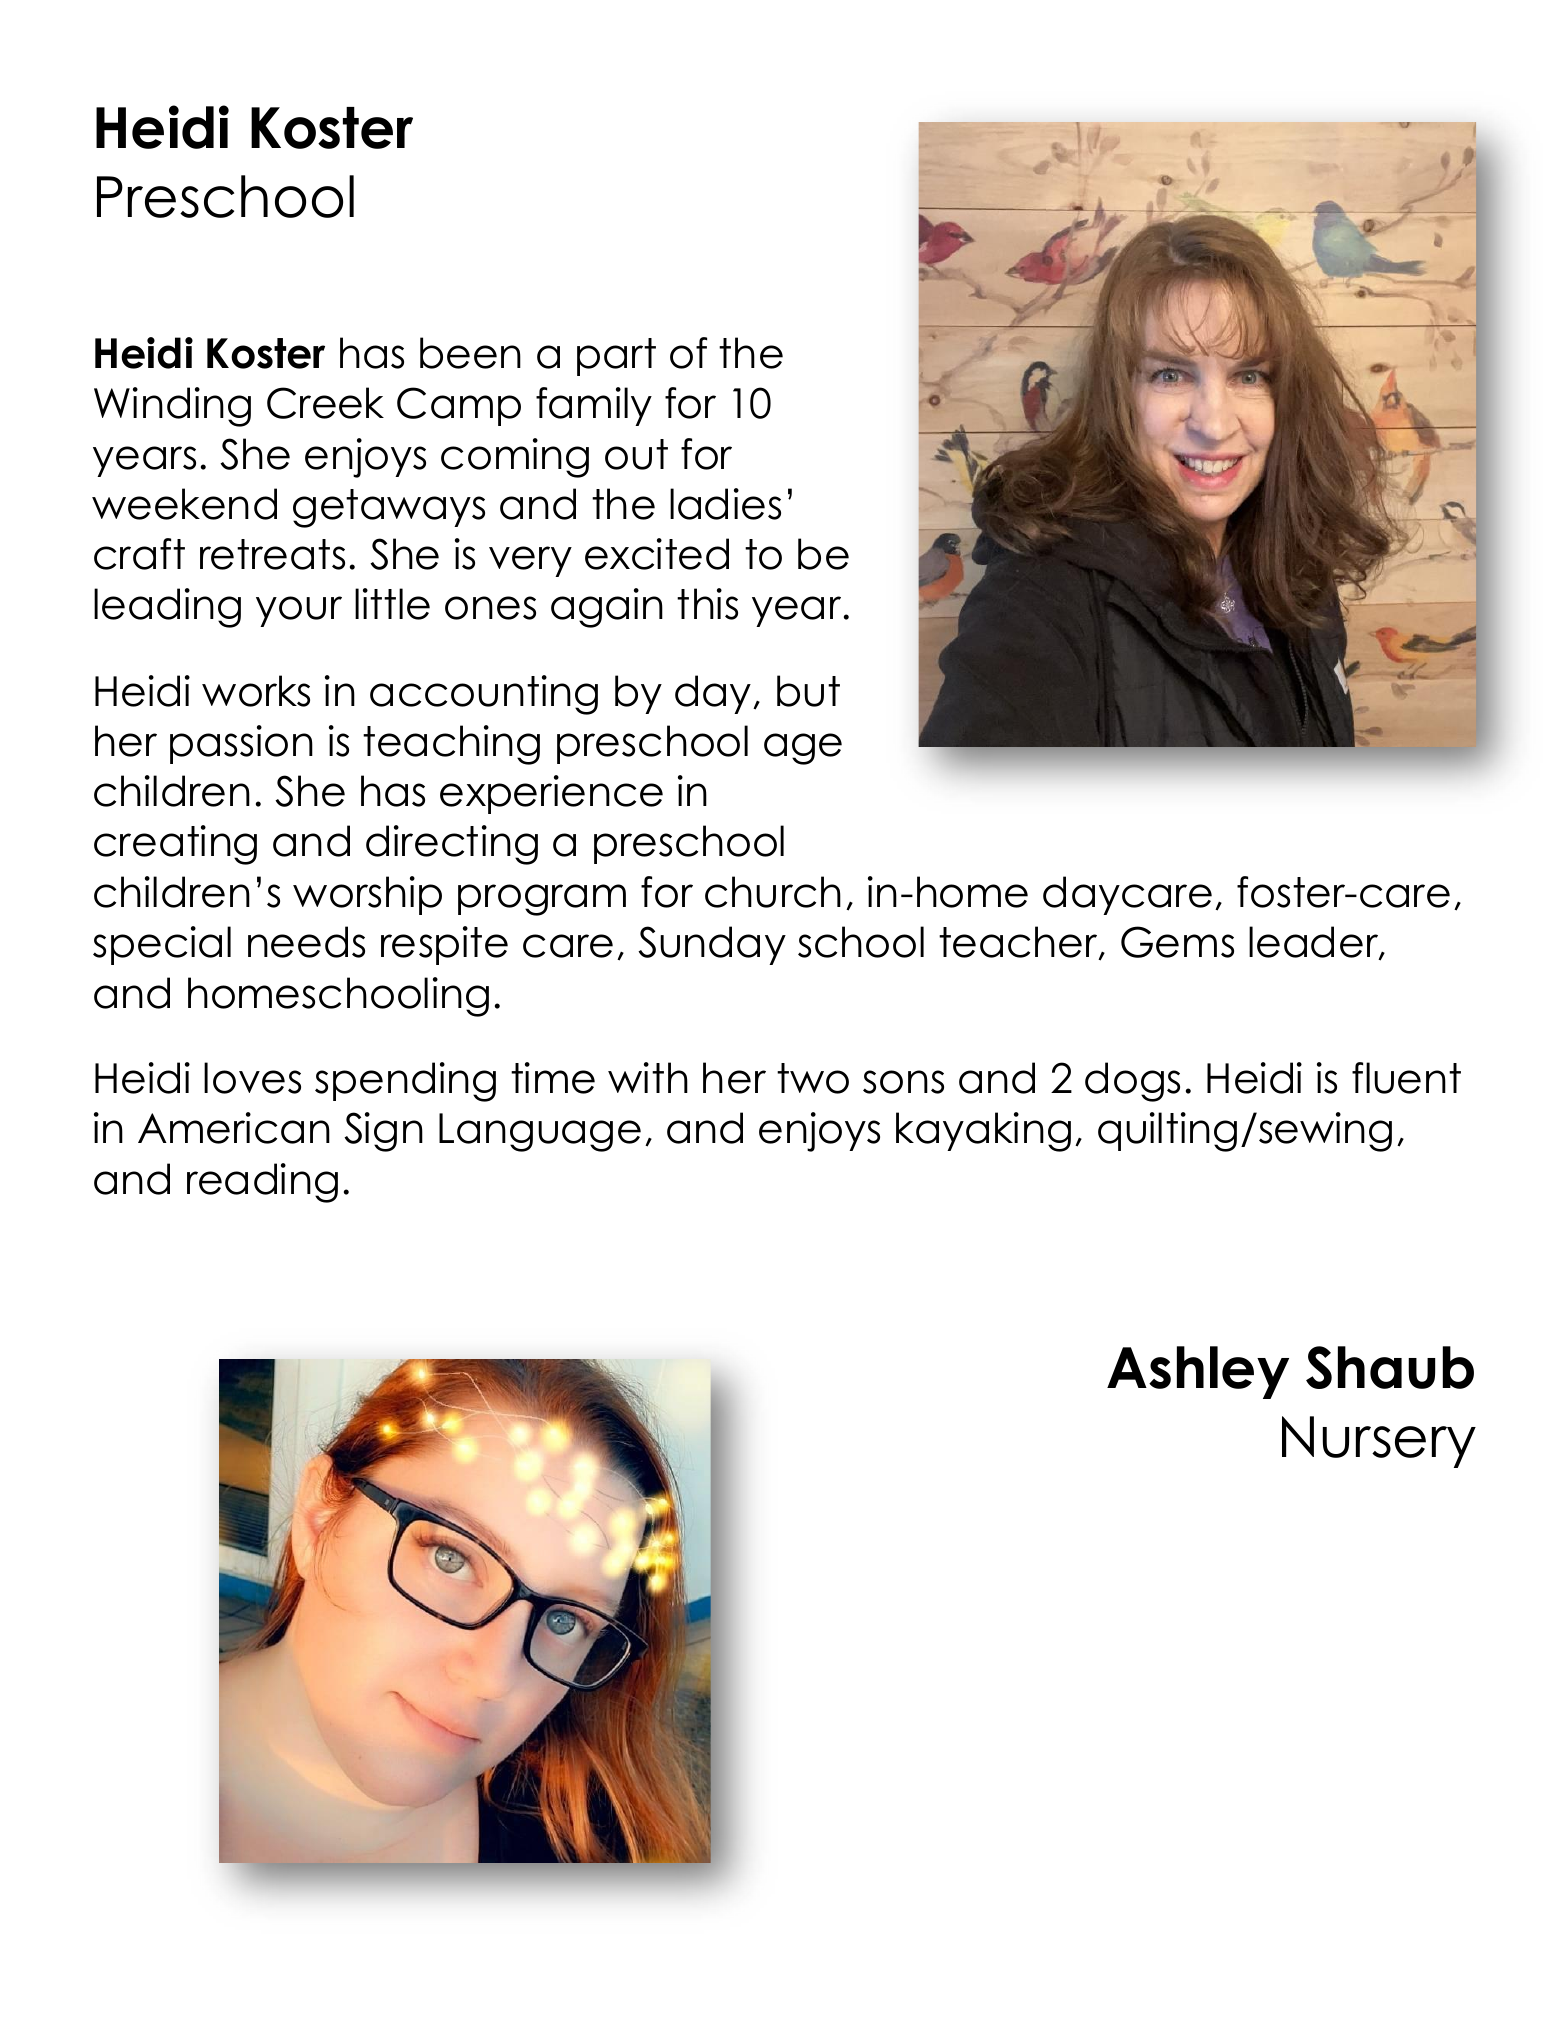  Describe the element at coordinates (707, 604) in the page. I see `this` at that location.
